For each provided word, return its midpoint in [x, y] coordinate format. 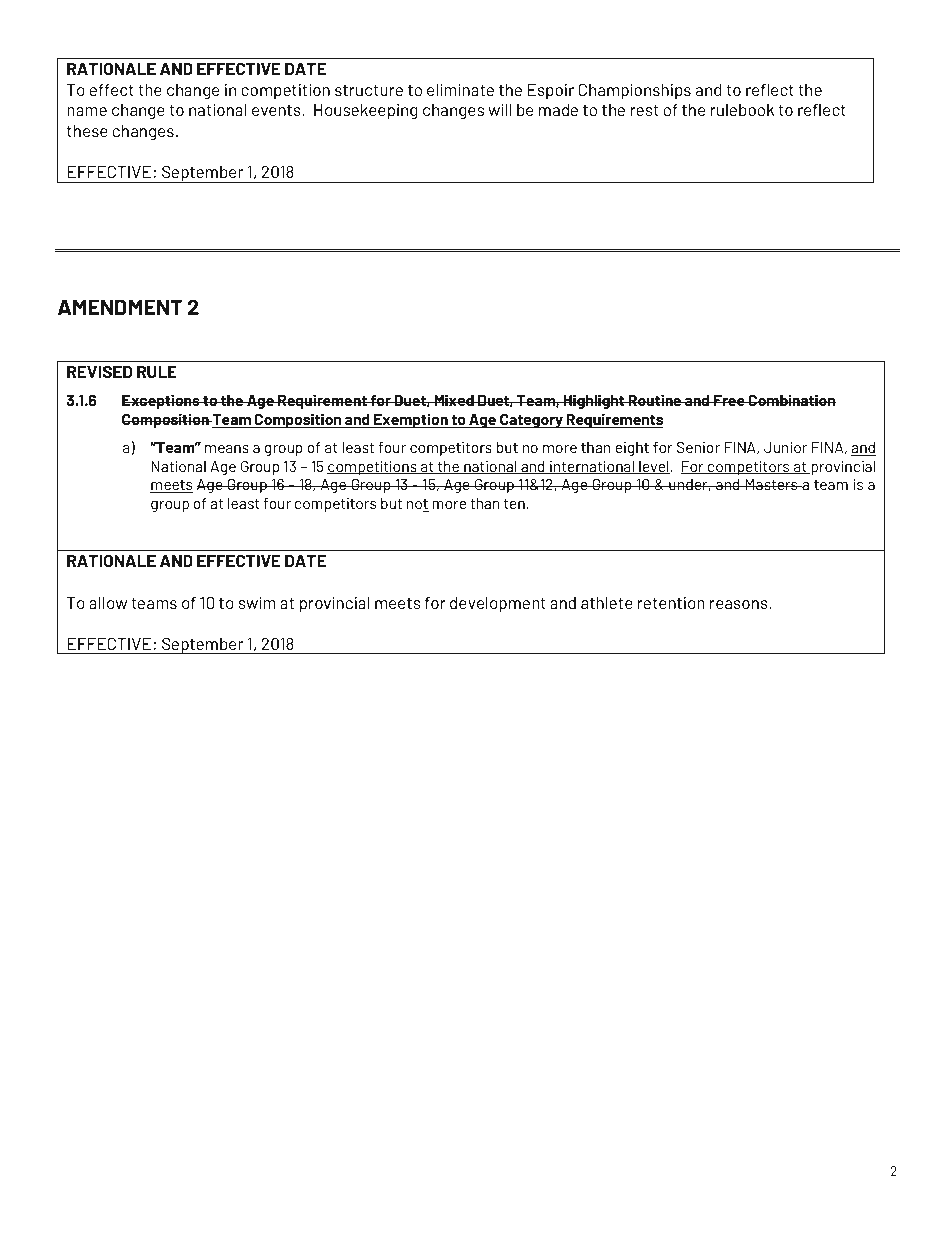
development [497, 605]
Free [729, 400]
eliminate [460, 90]
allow [108, 603]
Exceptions [162, 401]
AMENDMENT [120, 307]
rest [644, 110]
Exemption [411, 420]
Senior [698, 447]
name [87, 111]
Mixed [454, 400]
